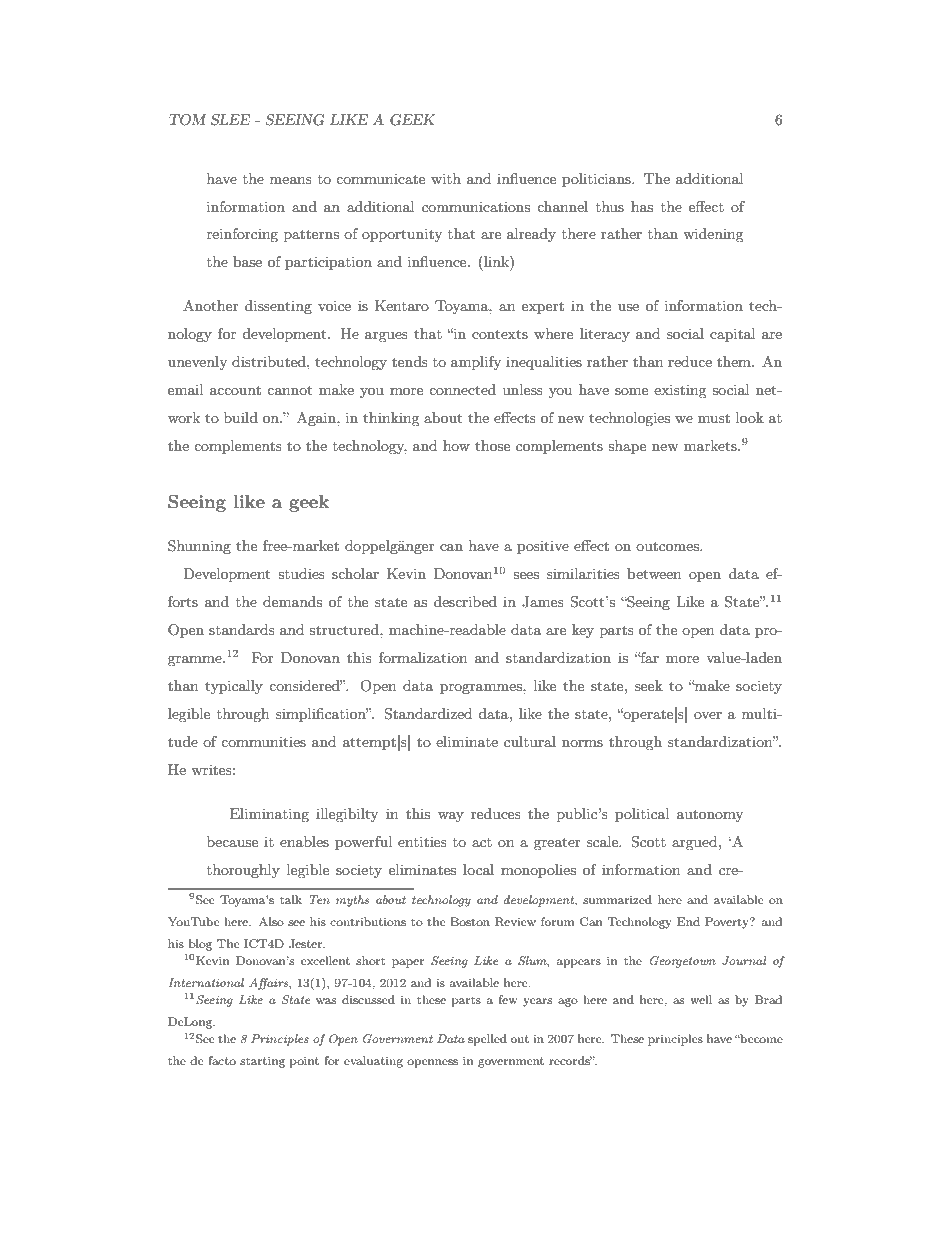 The image size is (952, 1233). Describe the element at coordinates (235, 390) in the image. I see `account` at that location.
